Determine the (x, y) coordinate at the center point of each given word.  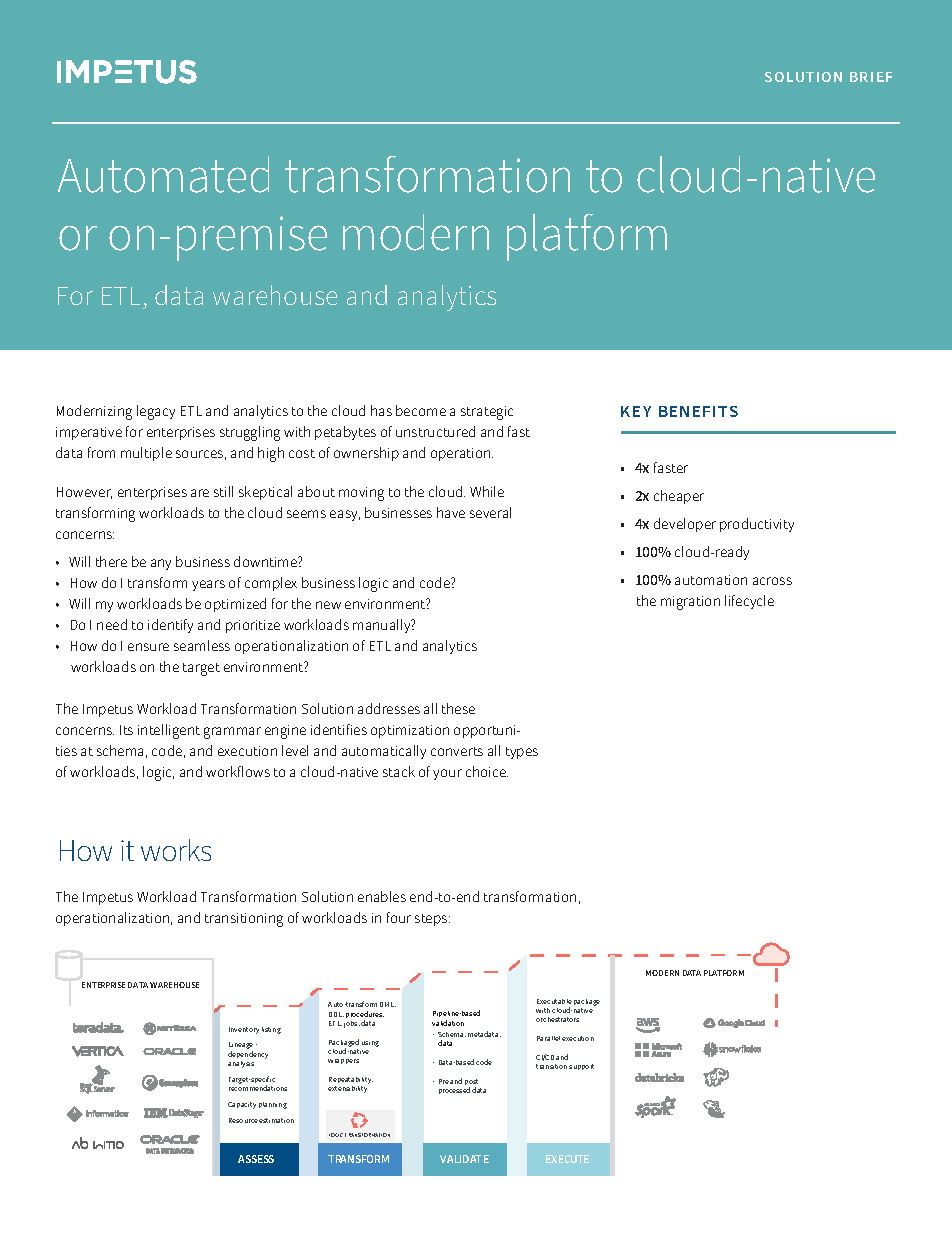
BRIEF (871, 77)
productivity (757, 525)
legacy (156, 412)
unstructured (435, 431)
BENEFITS (698, 411)
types (522, 753)
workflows (238, 771)
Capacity (242, 1105)
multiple (146, 454)
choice (487, 771)
